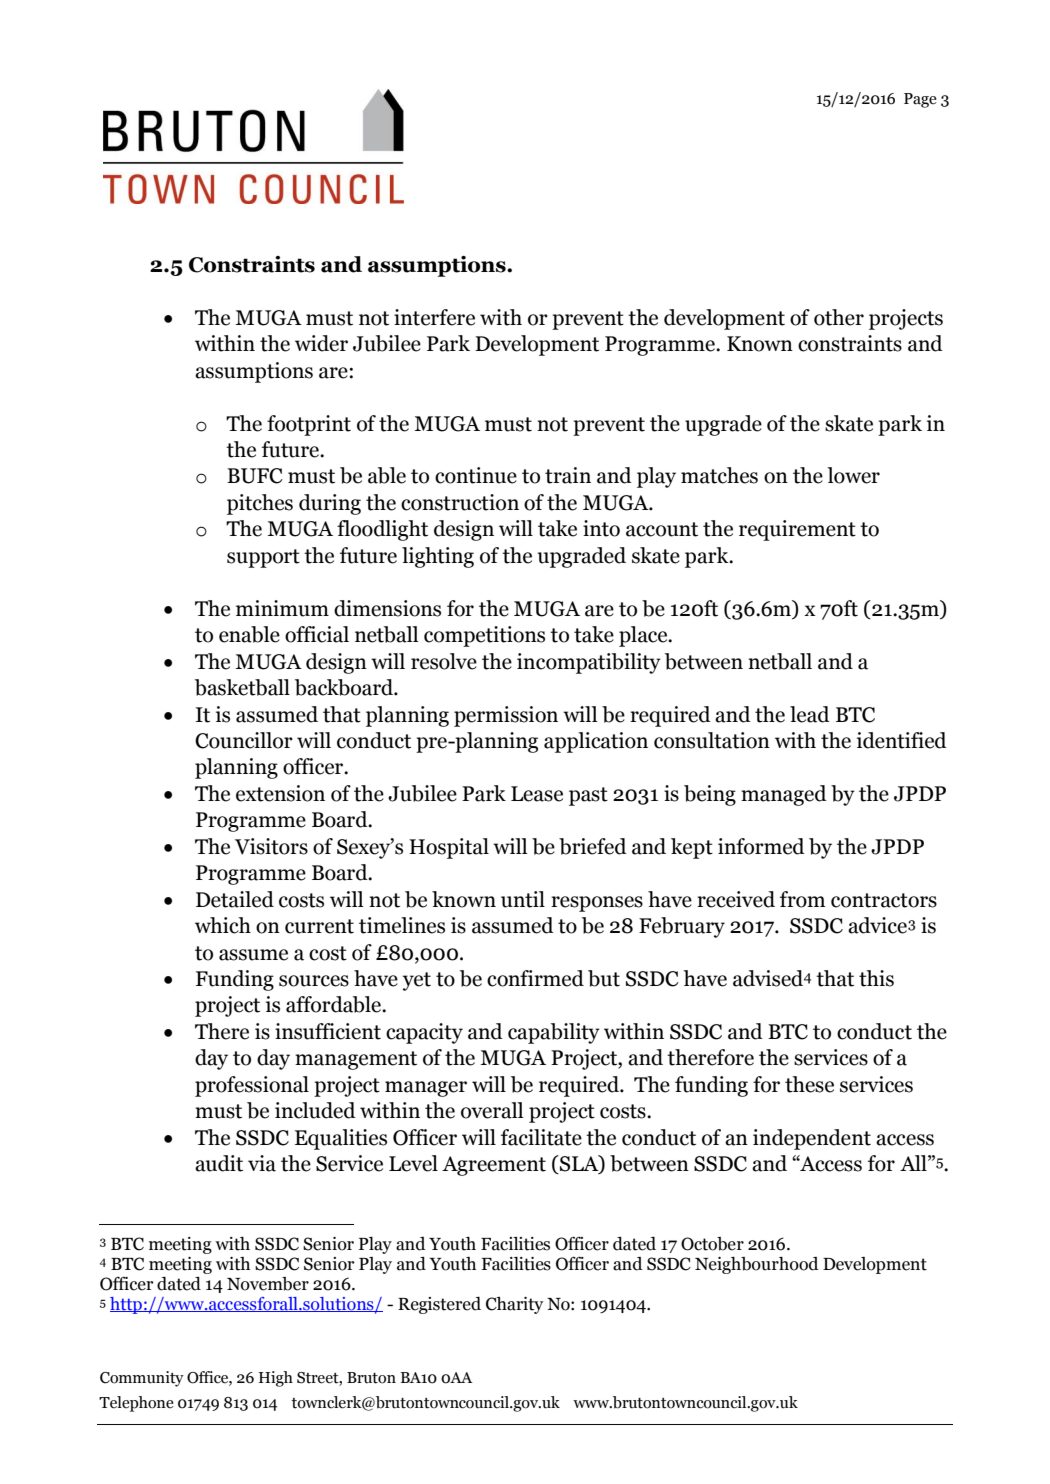  I want to click on Page, so click(920, 100).
